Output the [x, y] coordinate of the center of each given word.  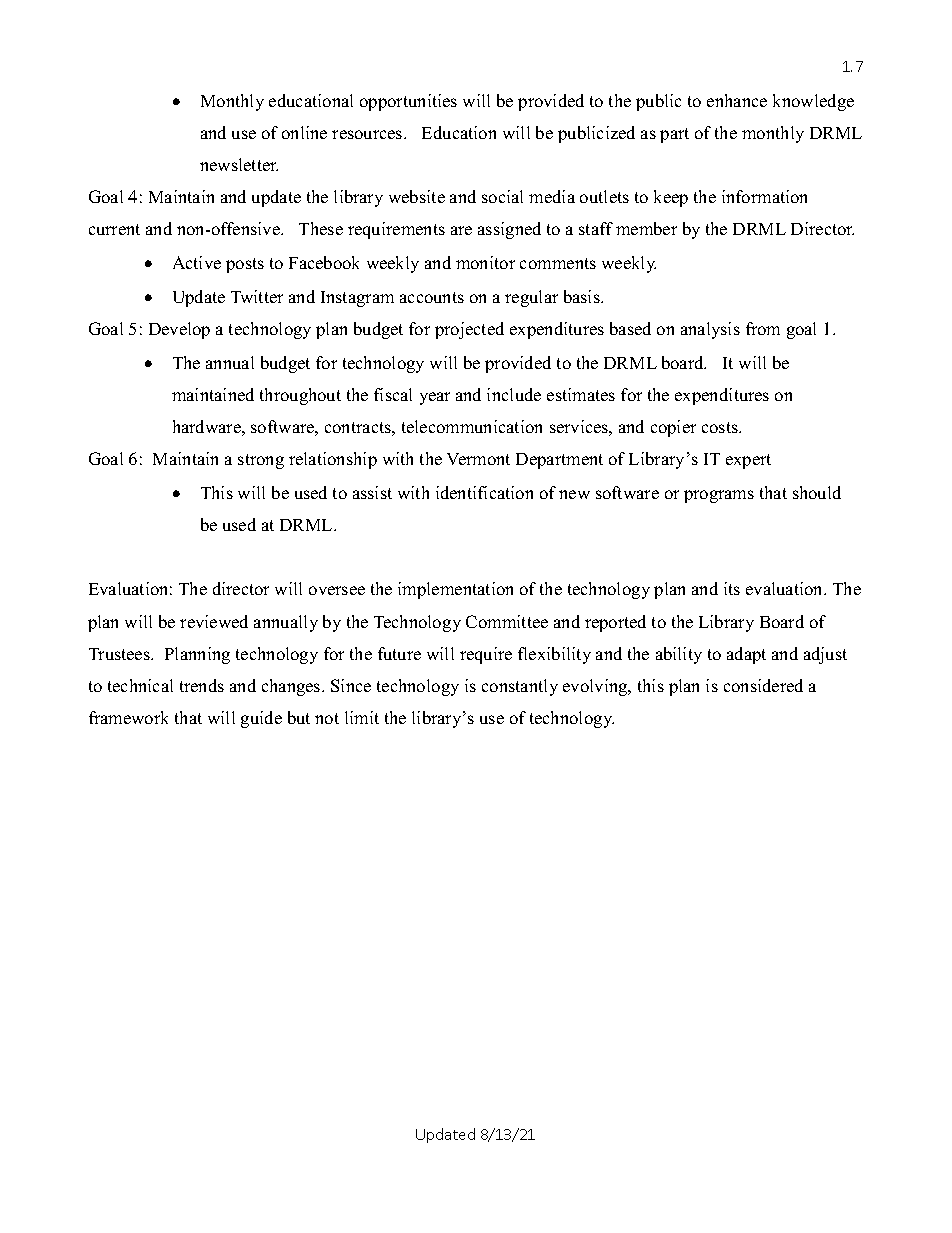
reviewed [214, 621]
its [732, 588]
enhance [737, 100]
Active [197, 262]
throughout [300, 396]
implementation [455, 590]
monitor [485, 262]
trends [202, 685]
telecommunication [472, 426]
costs [721, 427]
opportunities [408, 102]
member [646, 228]
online [304, 132]
